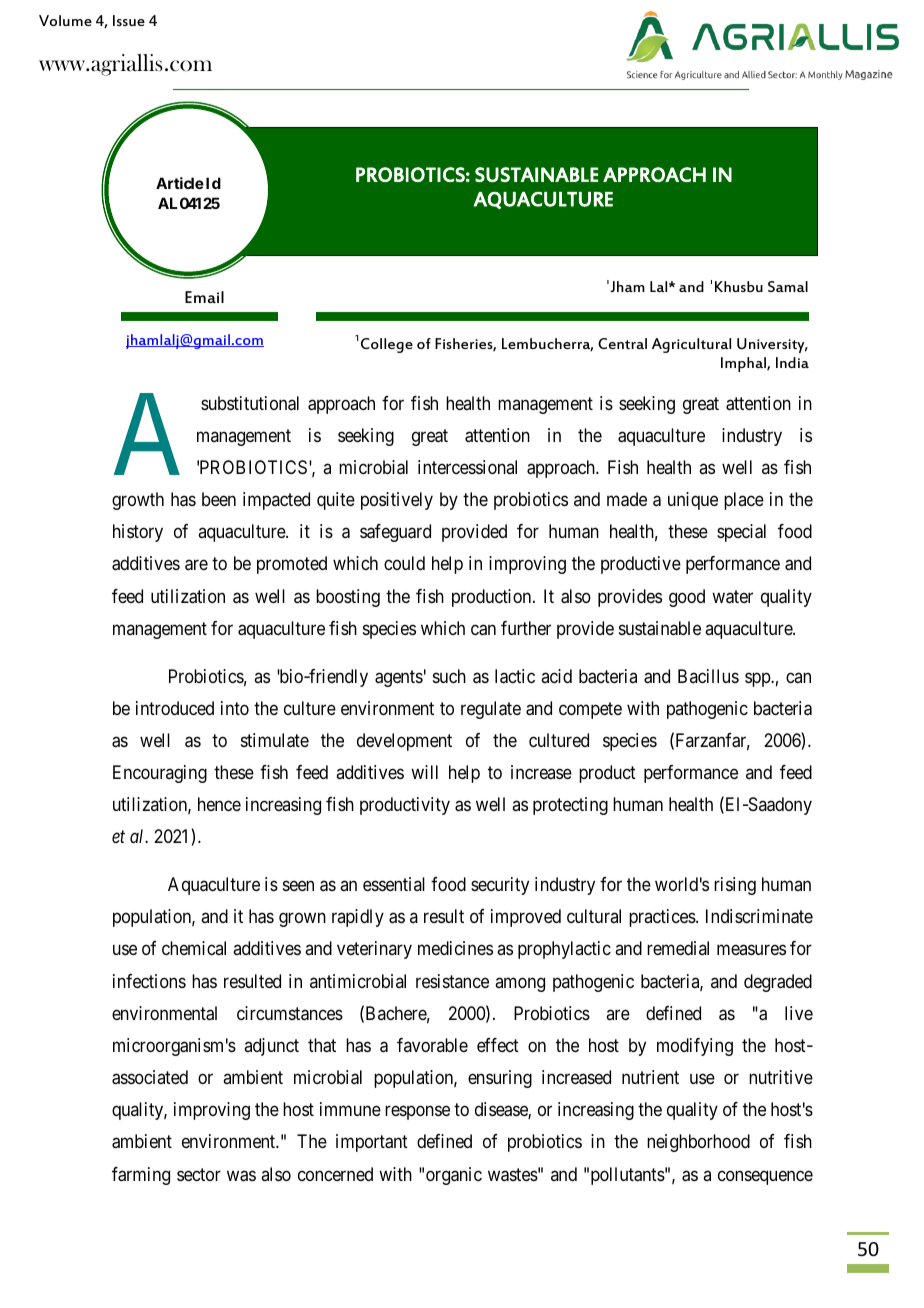  I want to click on such, so click(449, 676).
